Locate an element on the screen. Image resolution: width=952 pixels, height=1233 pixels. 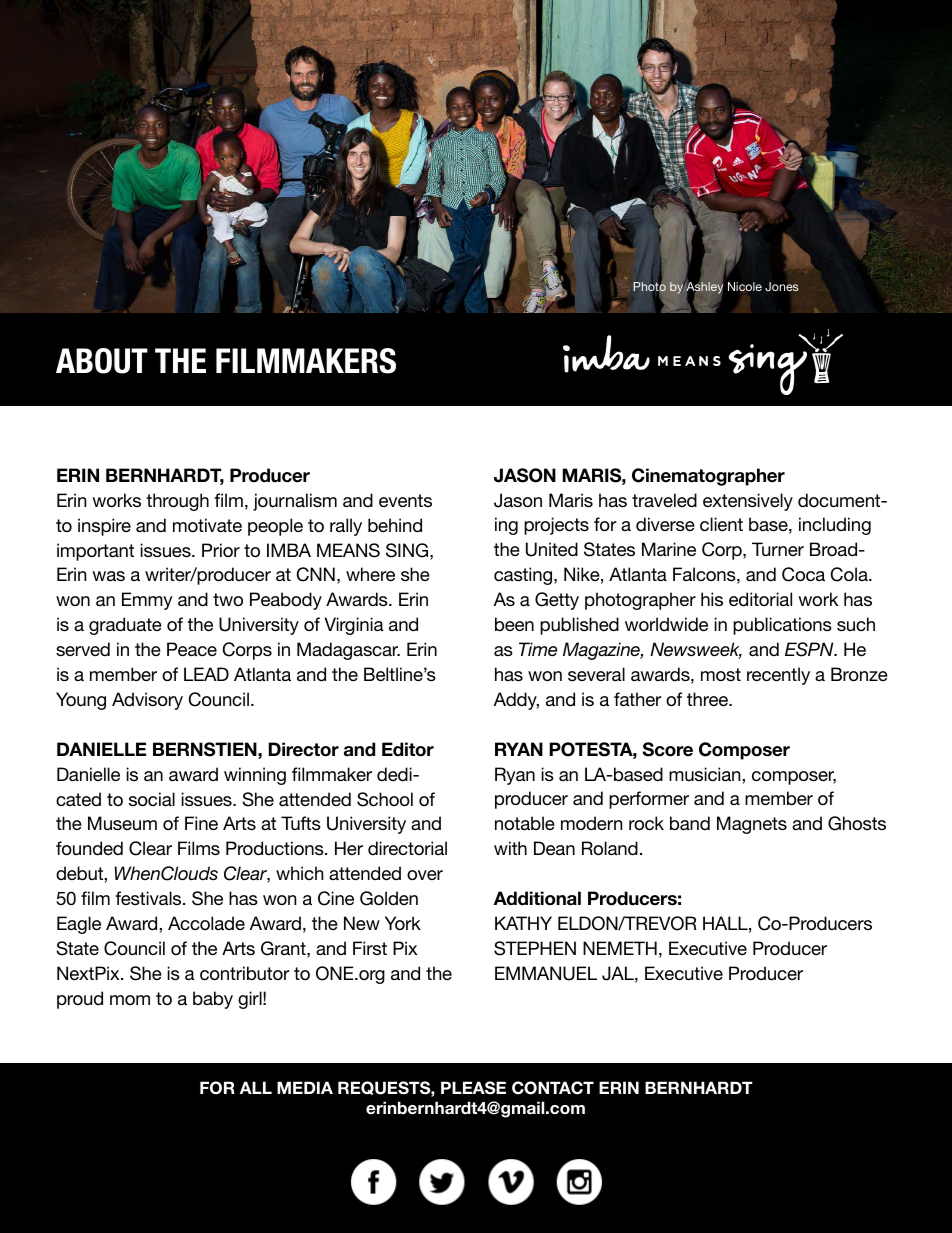
social is located at coordinates (152, 799).
